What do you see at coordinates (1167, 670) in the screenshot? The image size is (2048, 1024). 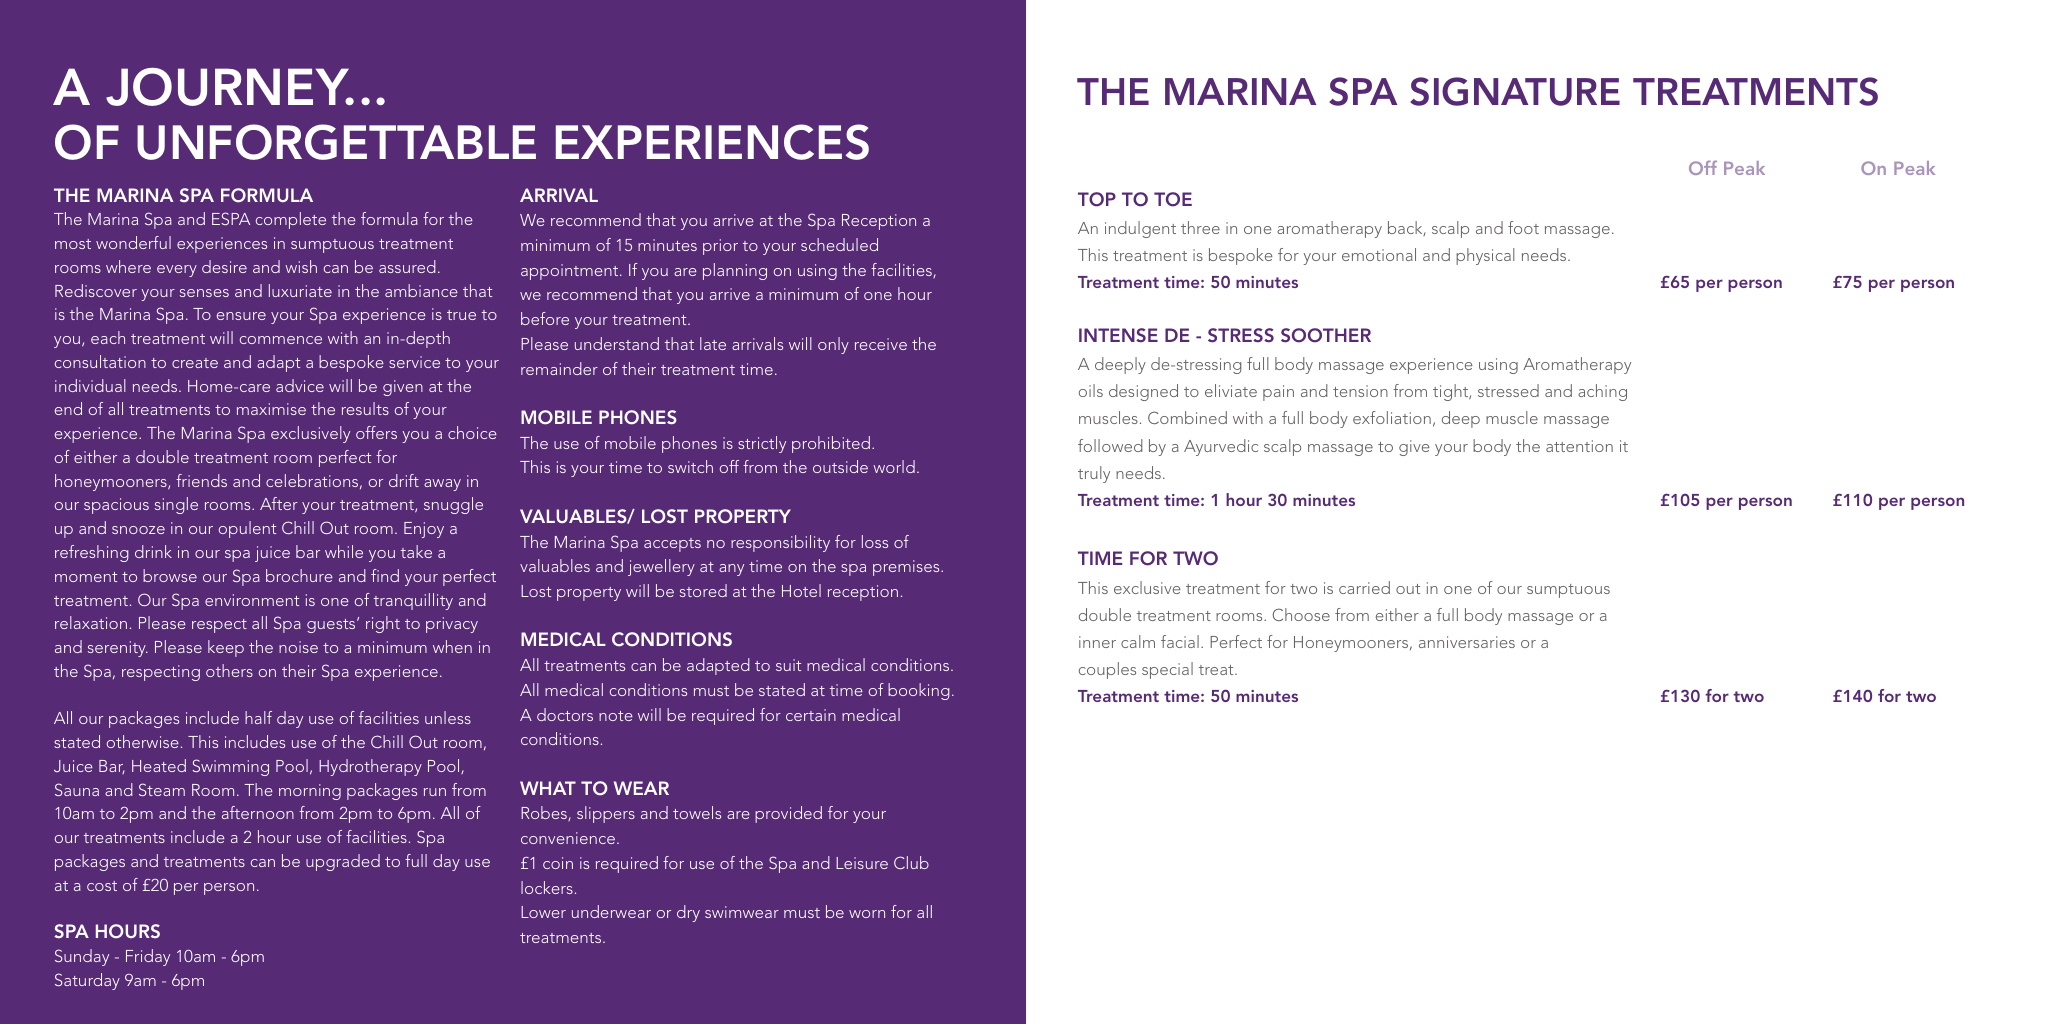 I see `special` at bounding box center [1167, 670].
